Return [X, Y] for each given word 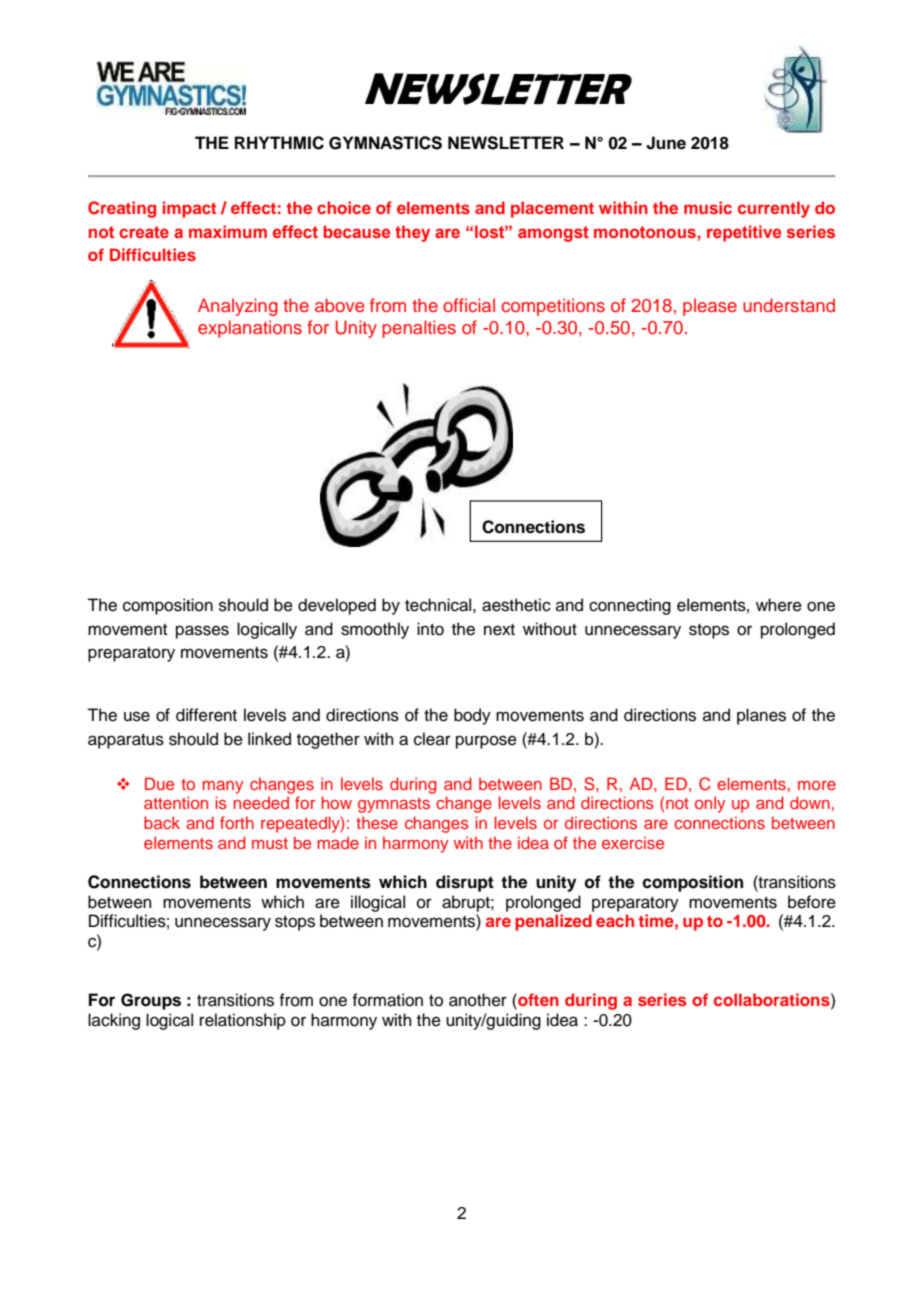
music [708, 207]
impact [189, 209]
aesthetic [516, 605]
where [779, 605]
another [478, 1000]
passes [202, 632]
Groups [151, 1001]
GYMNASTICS [385, 143]
